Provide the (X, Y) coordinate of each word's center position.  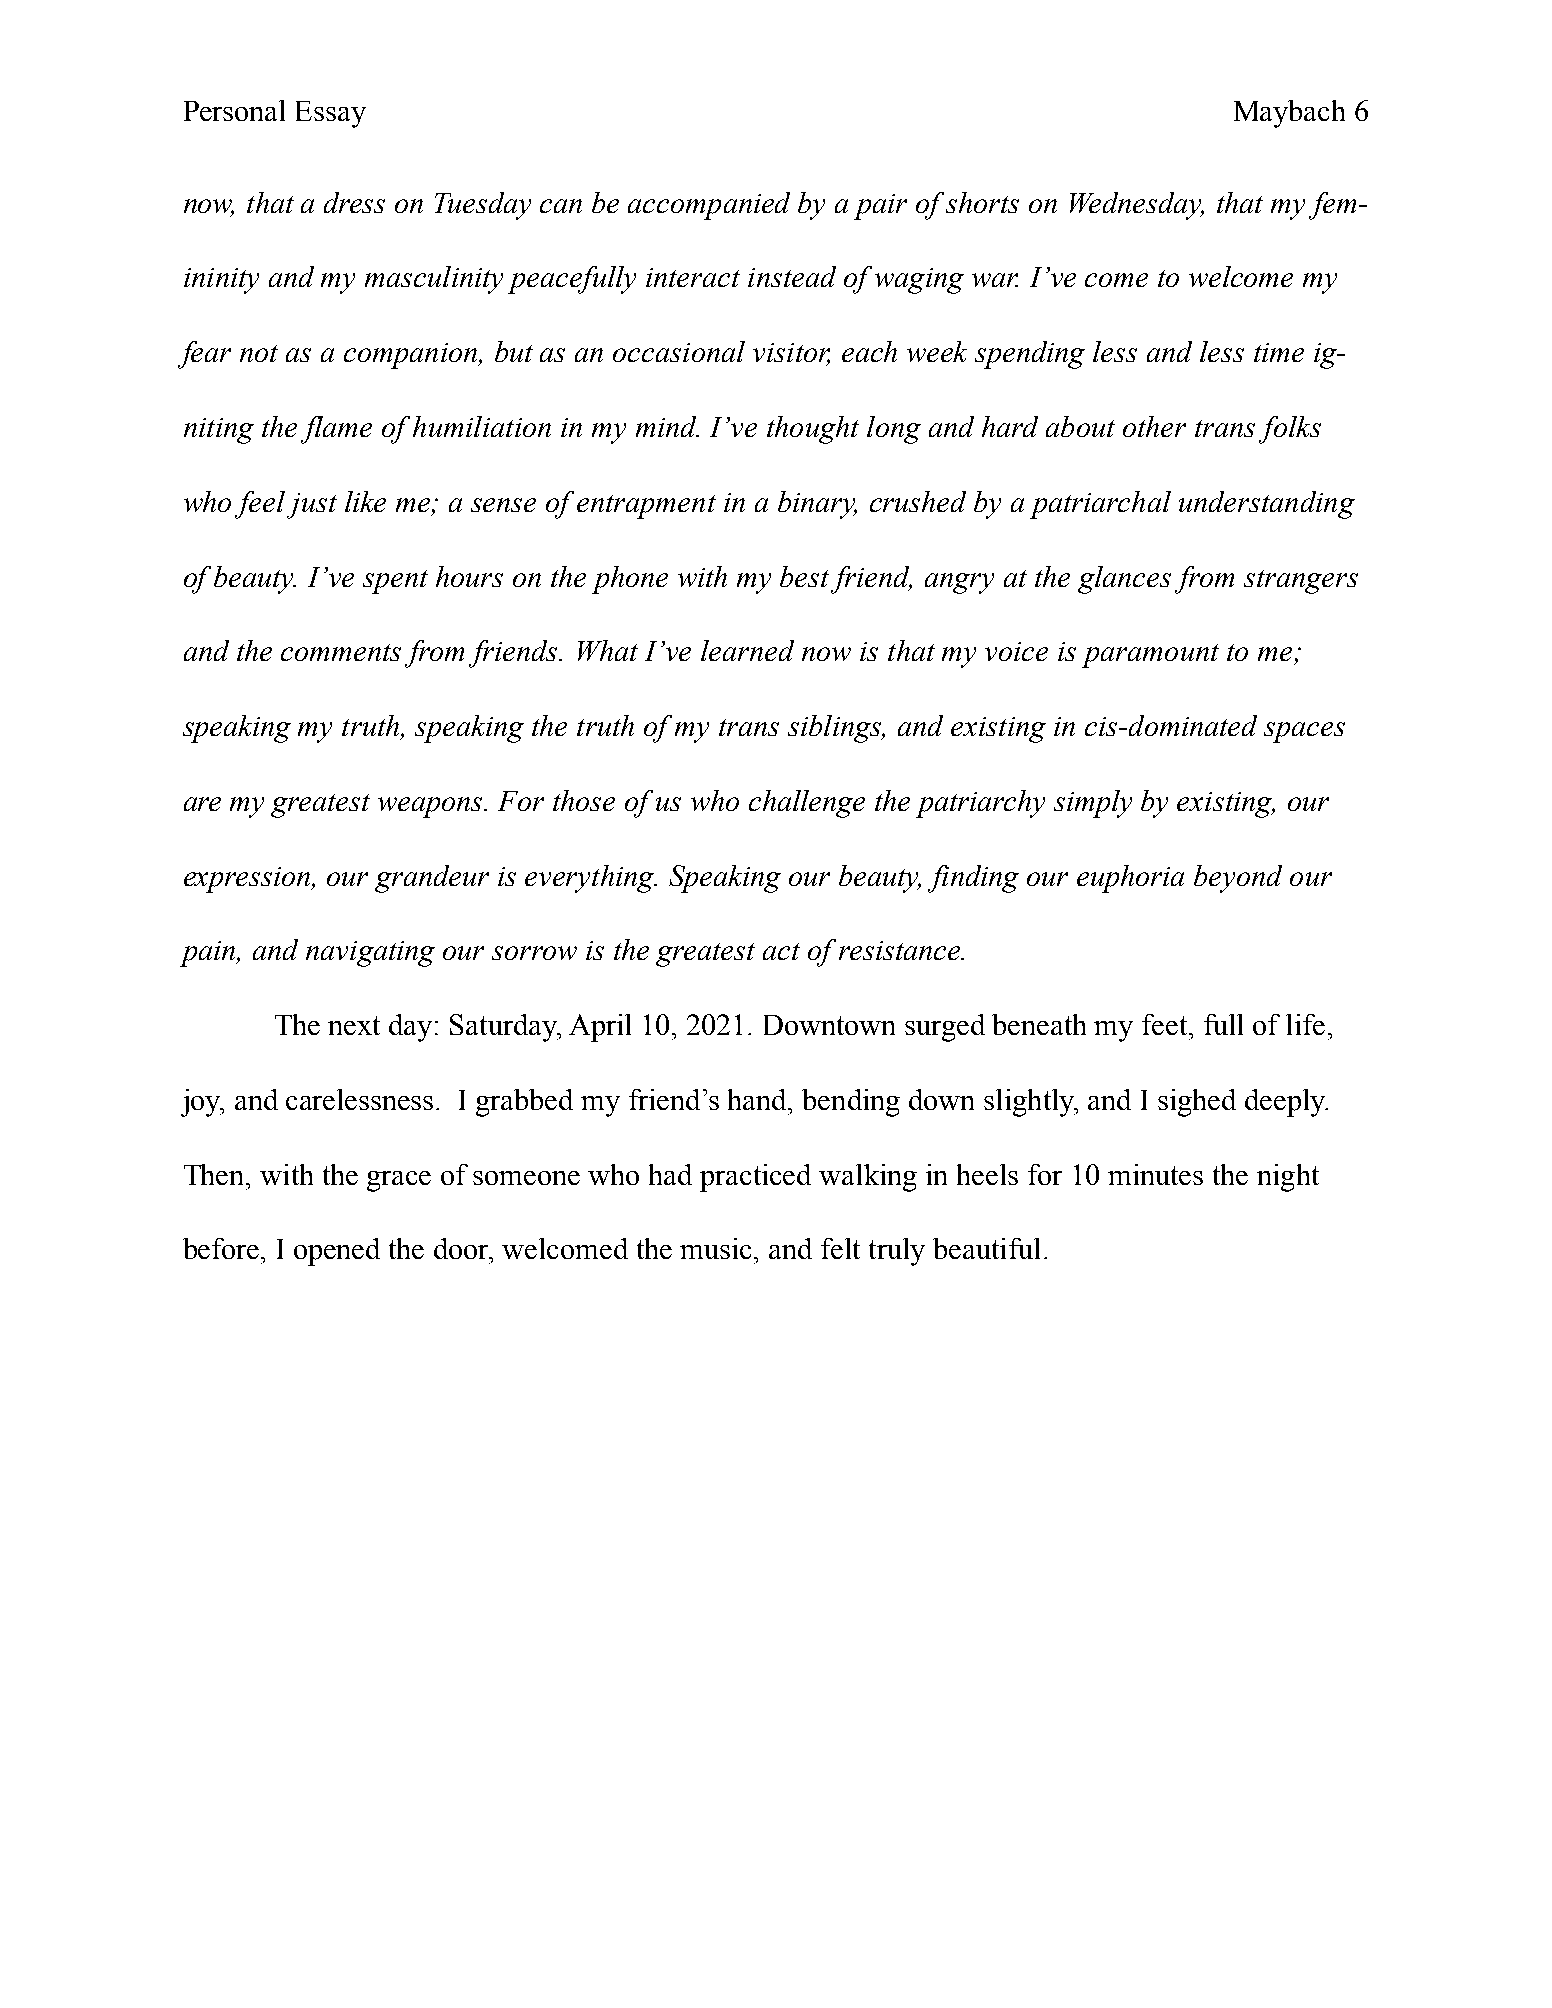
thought (813, 430)
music (717, 1248)
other (1154, 426)
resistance (901, 950)
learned (747, 650)
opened (337, 1252)
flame (336, 430)
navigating (370, 954)
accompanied (709, 206)
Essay (331, 114)
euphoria (1130, 879)
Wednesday (1137, 206)
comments (341, 652)
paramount (1150, 656)
